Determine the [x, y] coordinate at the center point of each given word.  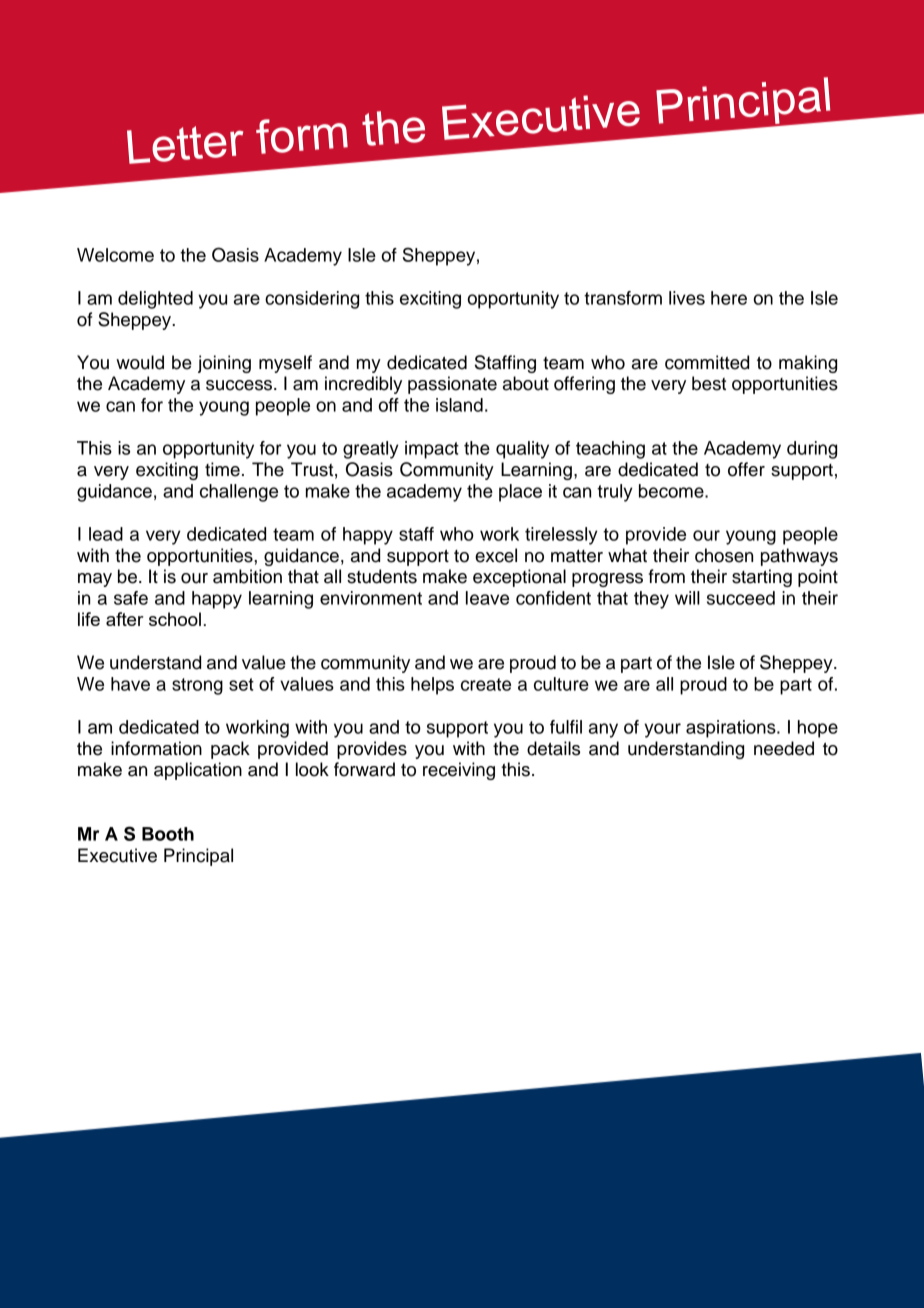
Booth [168, 834]
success [240, 385]
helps [432, 686]
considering [312, 300]
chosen [724, 555]
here [729, 298]
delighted [155, 300]
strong [197, 686]
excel [496, 555]
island [459, 405]
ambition [247, 576]
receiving [459, 771]
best [709, 383]
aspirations [732, 729]
